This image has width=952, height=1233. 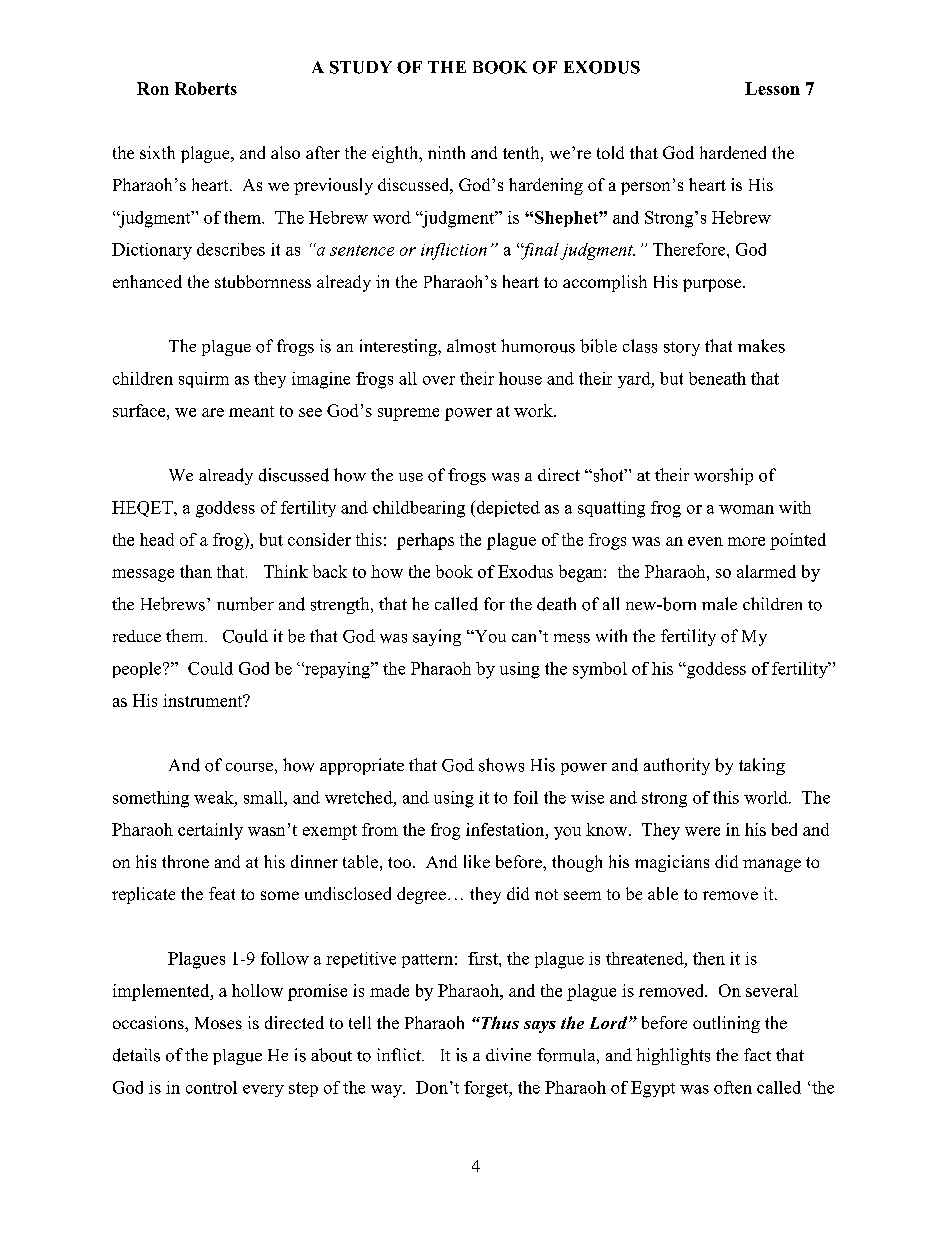 What do you see at coordinates (733, 1087) in the image?
I see `often` at bounding box center [733, 1087].
